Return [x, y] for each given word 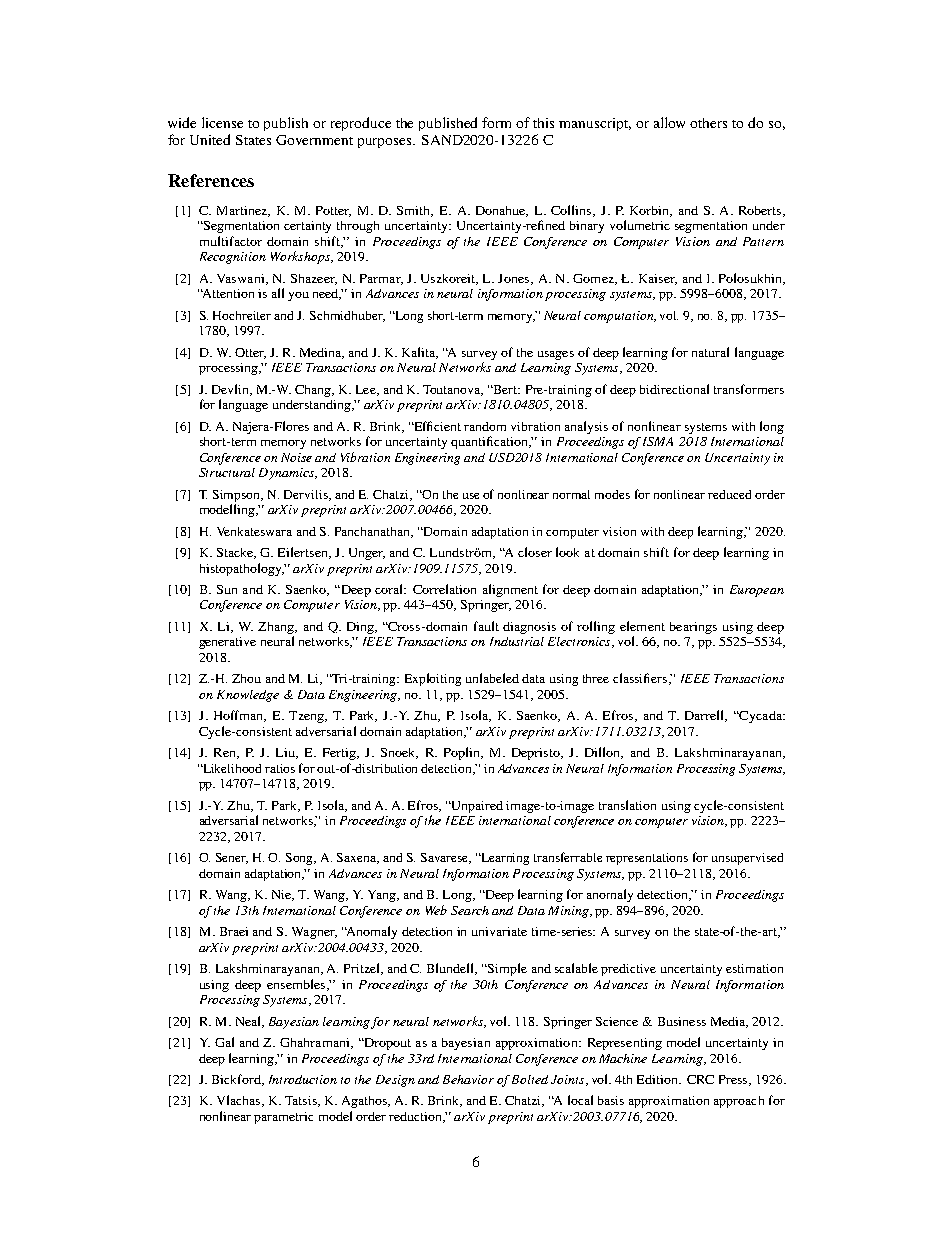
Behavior [468, 1079]
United [210, 139]
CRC [700, 1079]
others [708, 123]
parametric [283, 1118]
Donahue [502, 211]
